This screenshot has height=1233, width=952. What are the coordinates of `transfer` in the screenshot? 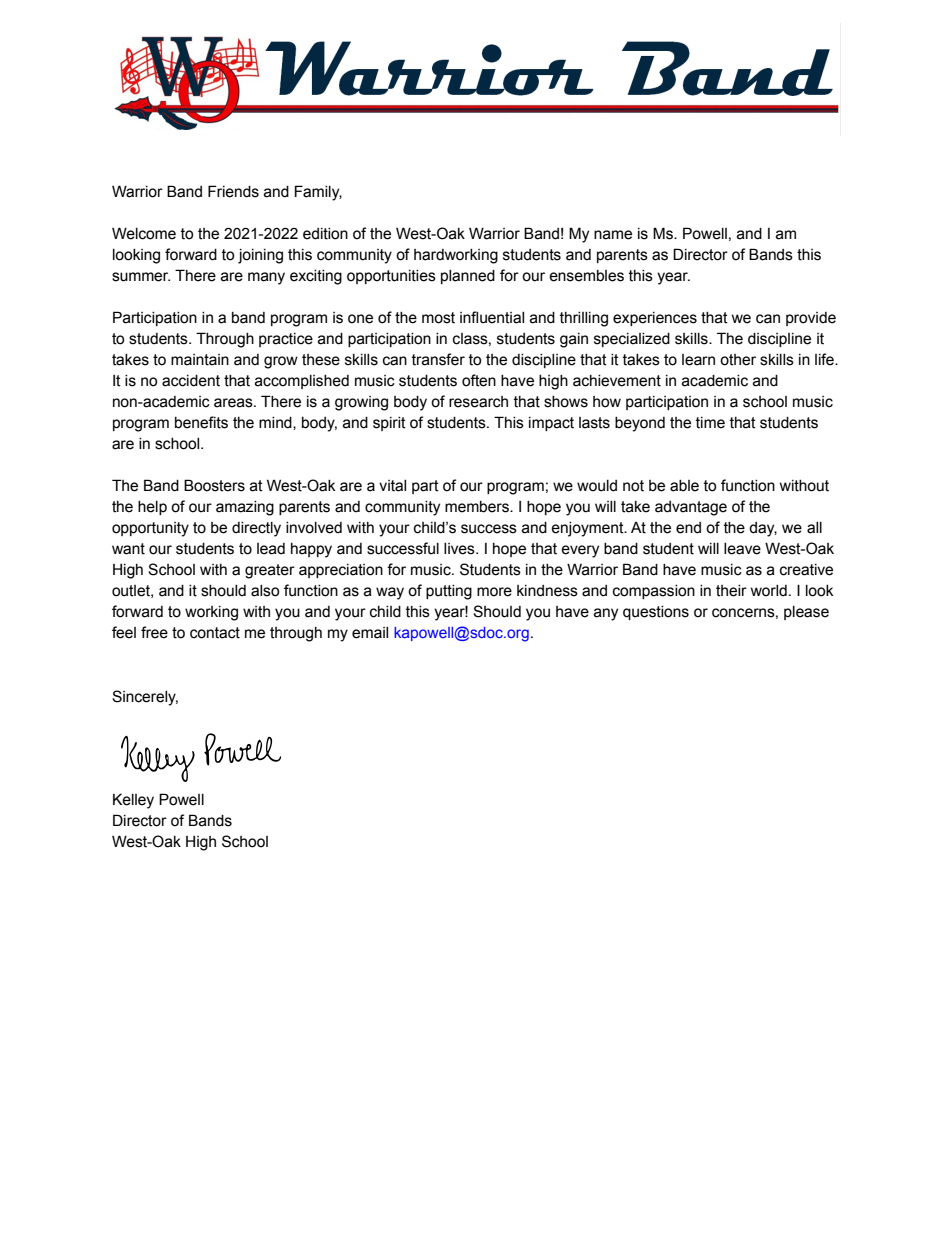 It's located at (438, 359).
